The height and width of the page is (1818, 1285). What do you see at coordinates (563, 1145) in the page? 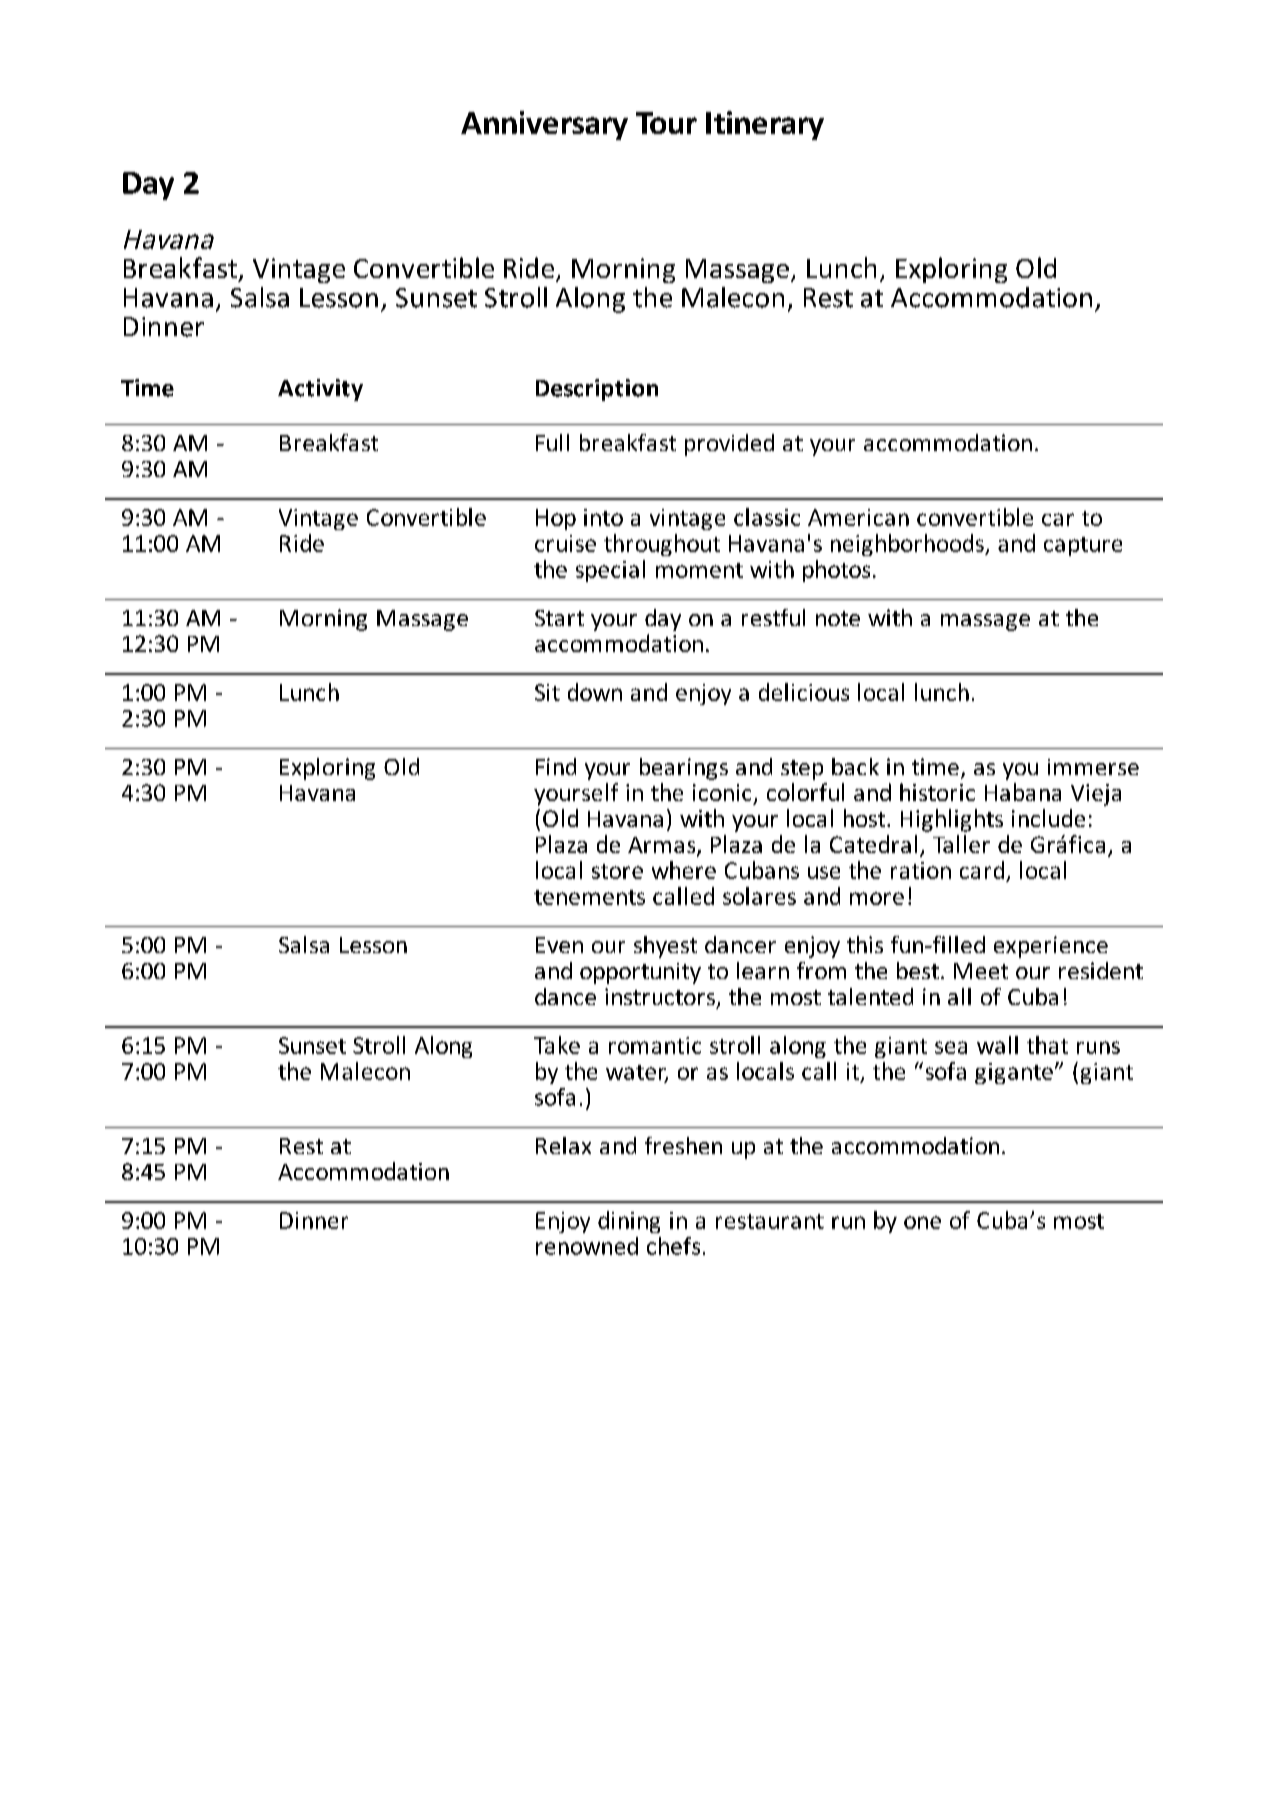
I see `Relax` at bounding box center [563, 1145].
